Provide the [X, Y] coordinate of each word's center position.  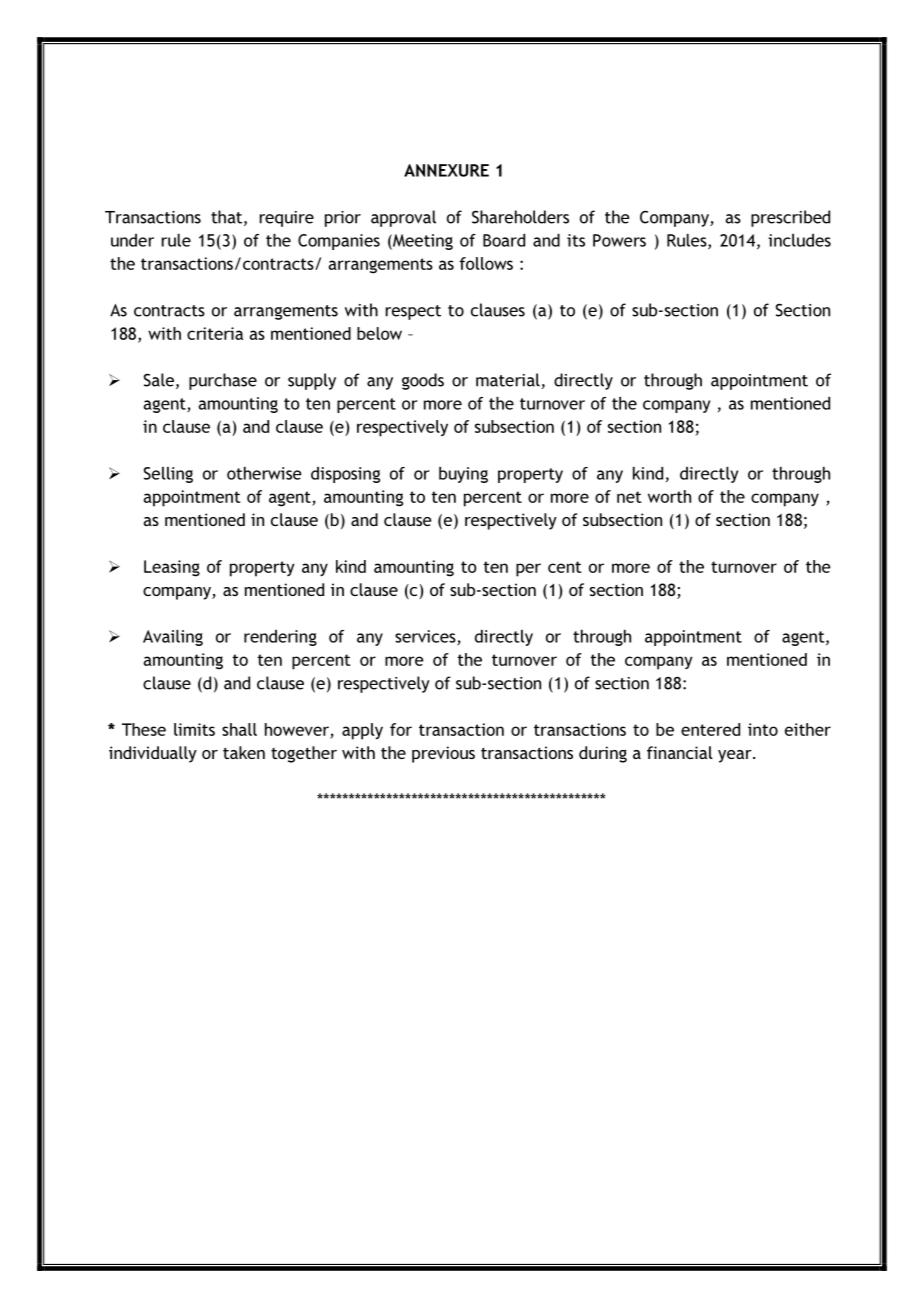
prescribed [790, 218]
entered [710, 729]
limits [194, 729]
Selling [168, 475]
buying [463, 475]
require [287, 219]
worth [669, 496]
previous [443, 754]
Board [504, 240]
